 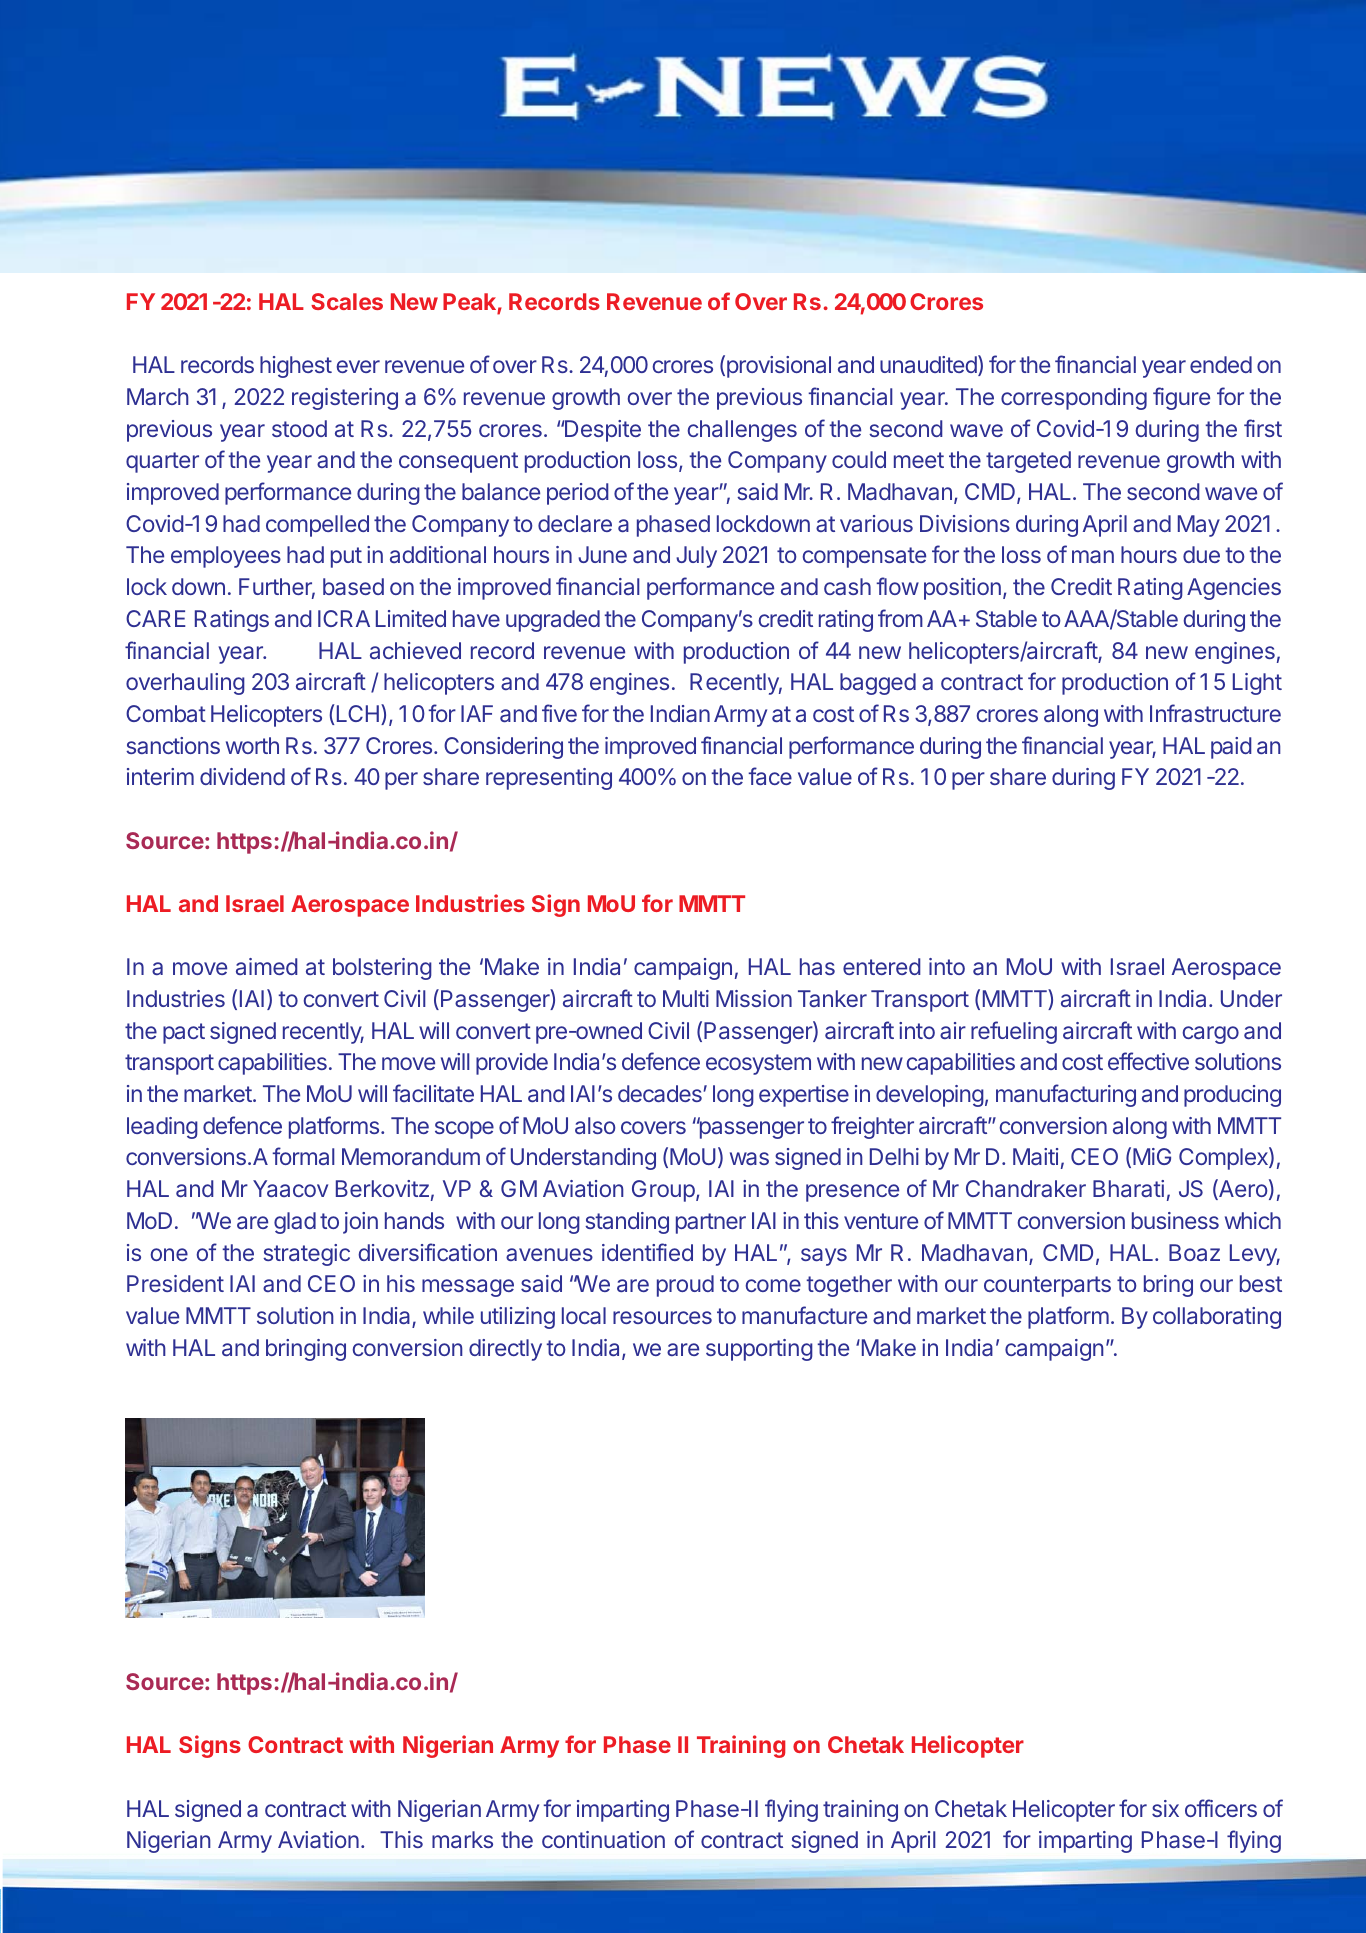 What do you see at coordinates (295, 1223) in the document?
I see `glad` at bounding box center [295, 1223].
